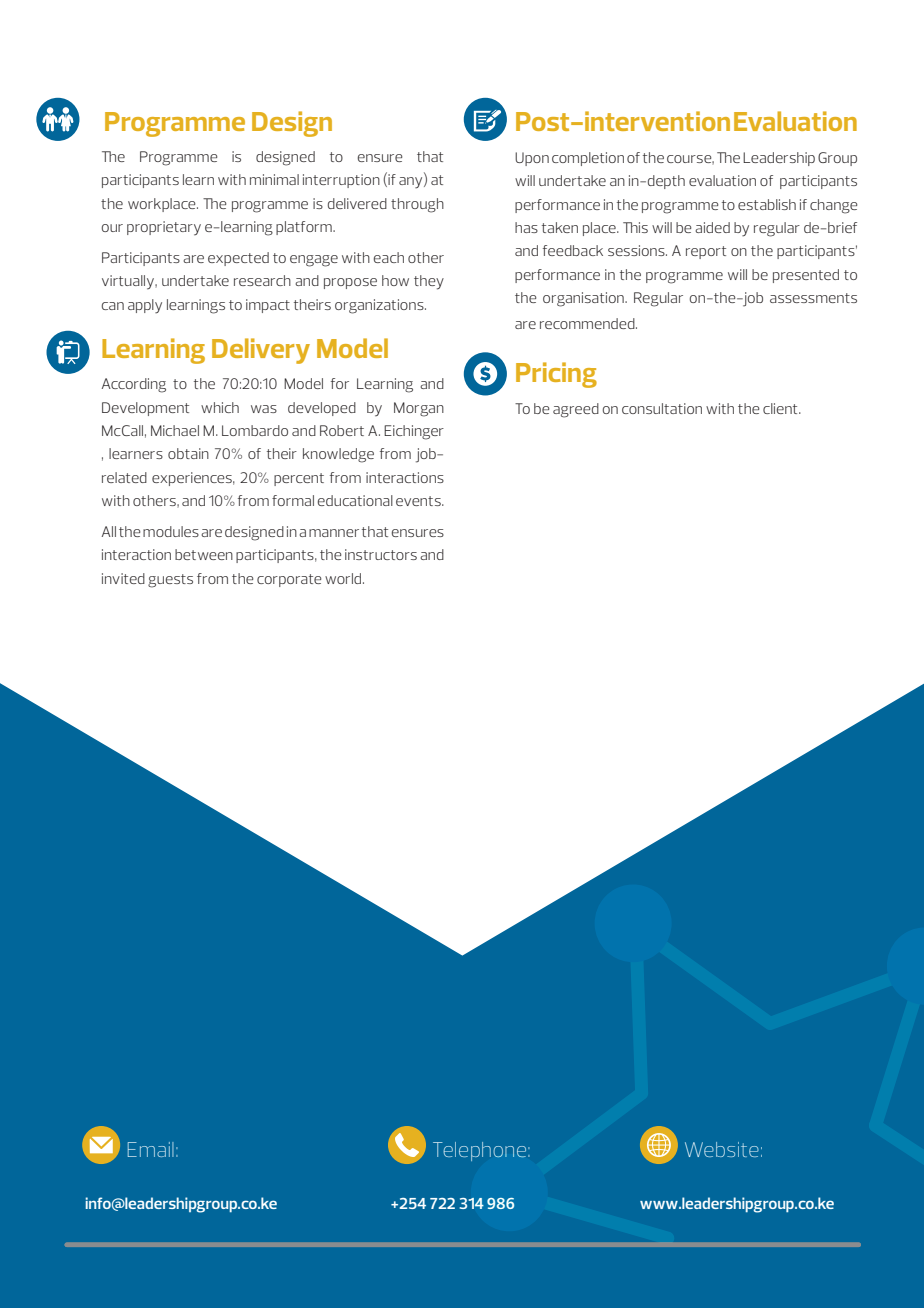  I want to click on client, so click(781, 408).
